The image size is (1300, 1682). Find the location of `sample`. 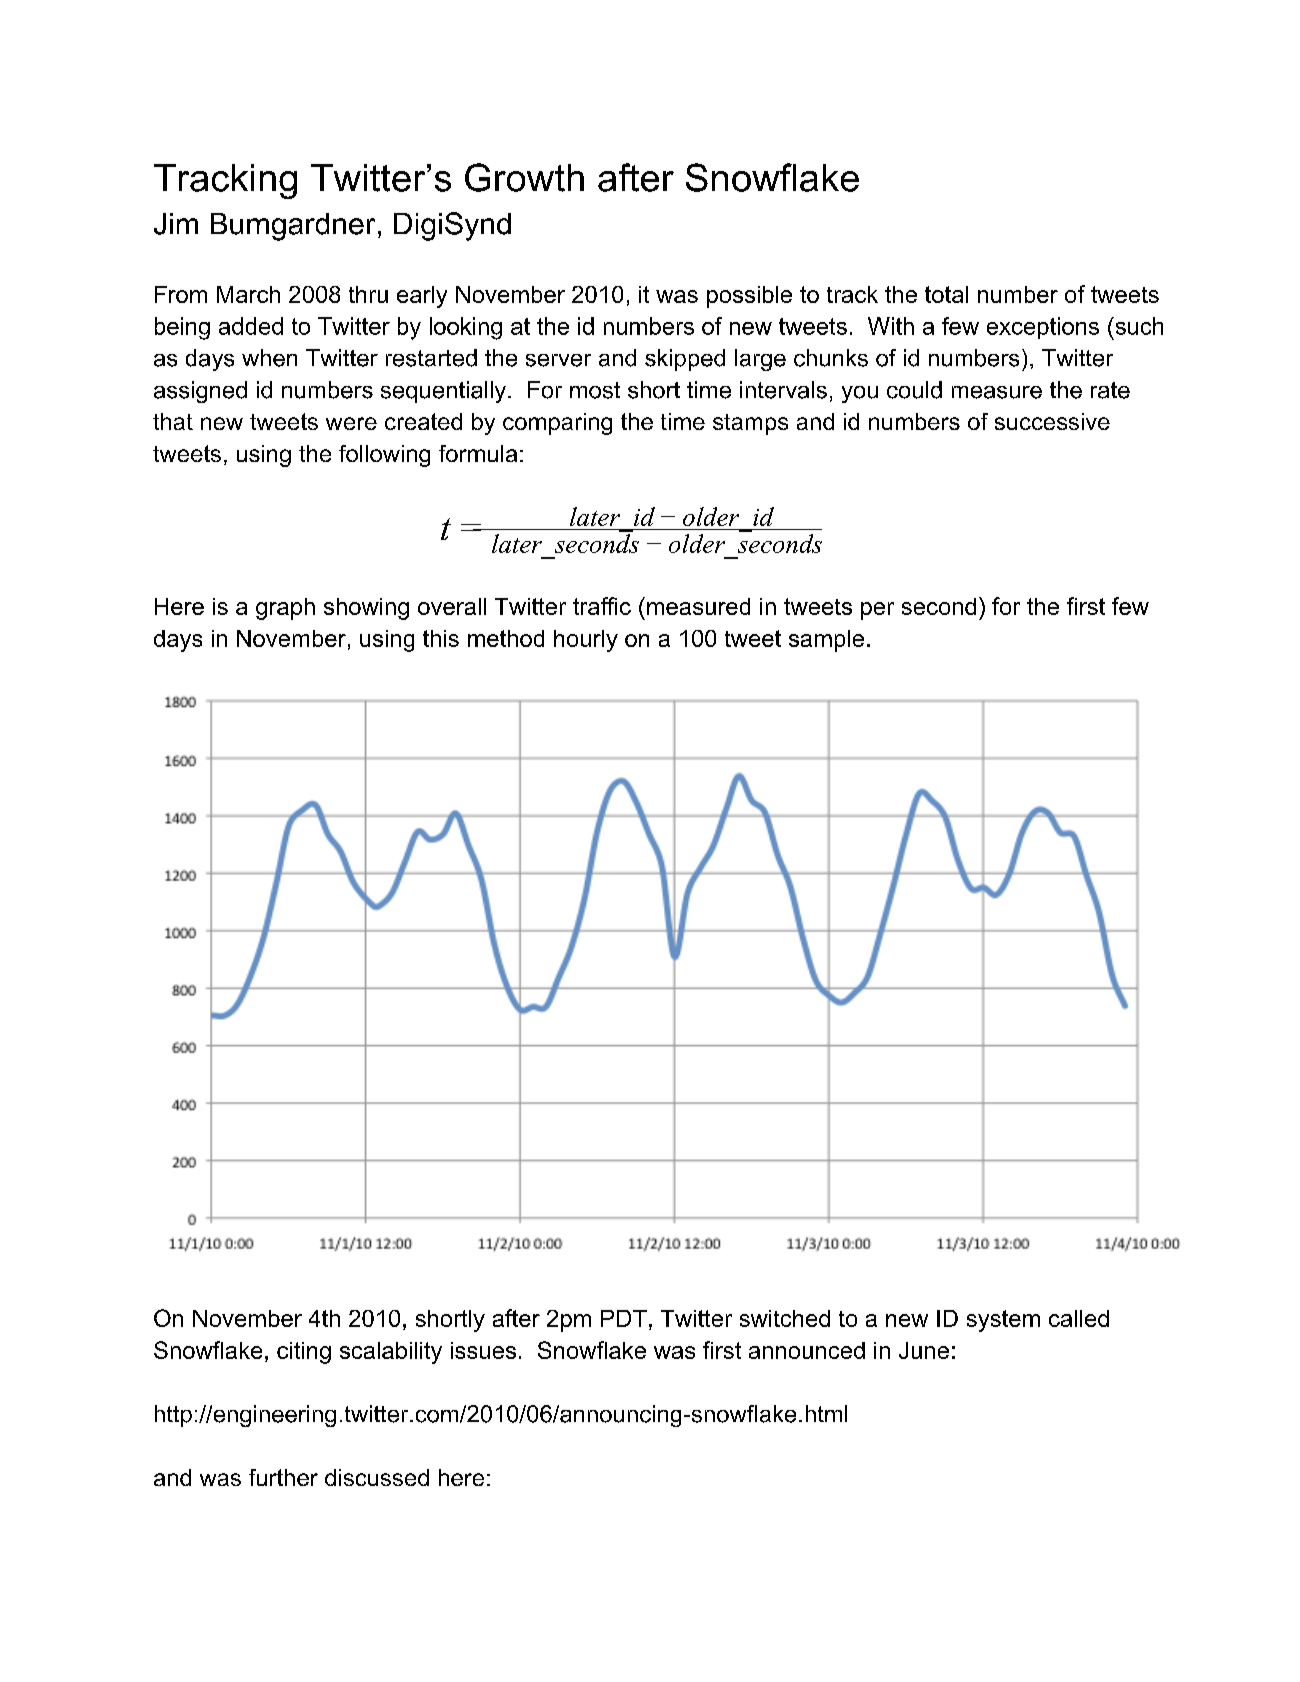

sample is located at coordinates (826, 641).
